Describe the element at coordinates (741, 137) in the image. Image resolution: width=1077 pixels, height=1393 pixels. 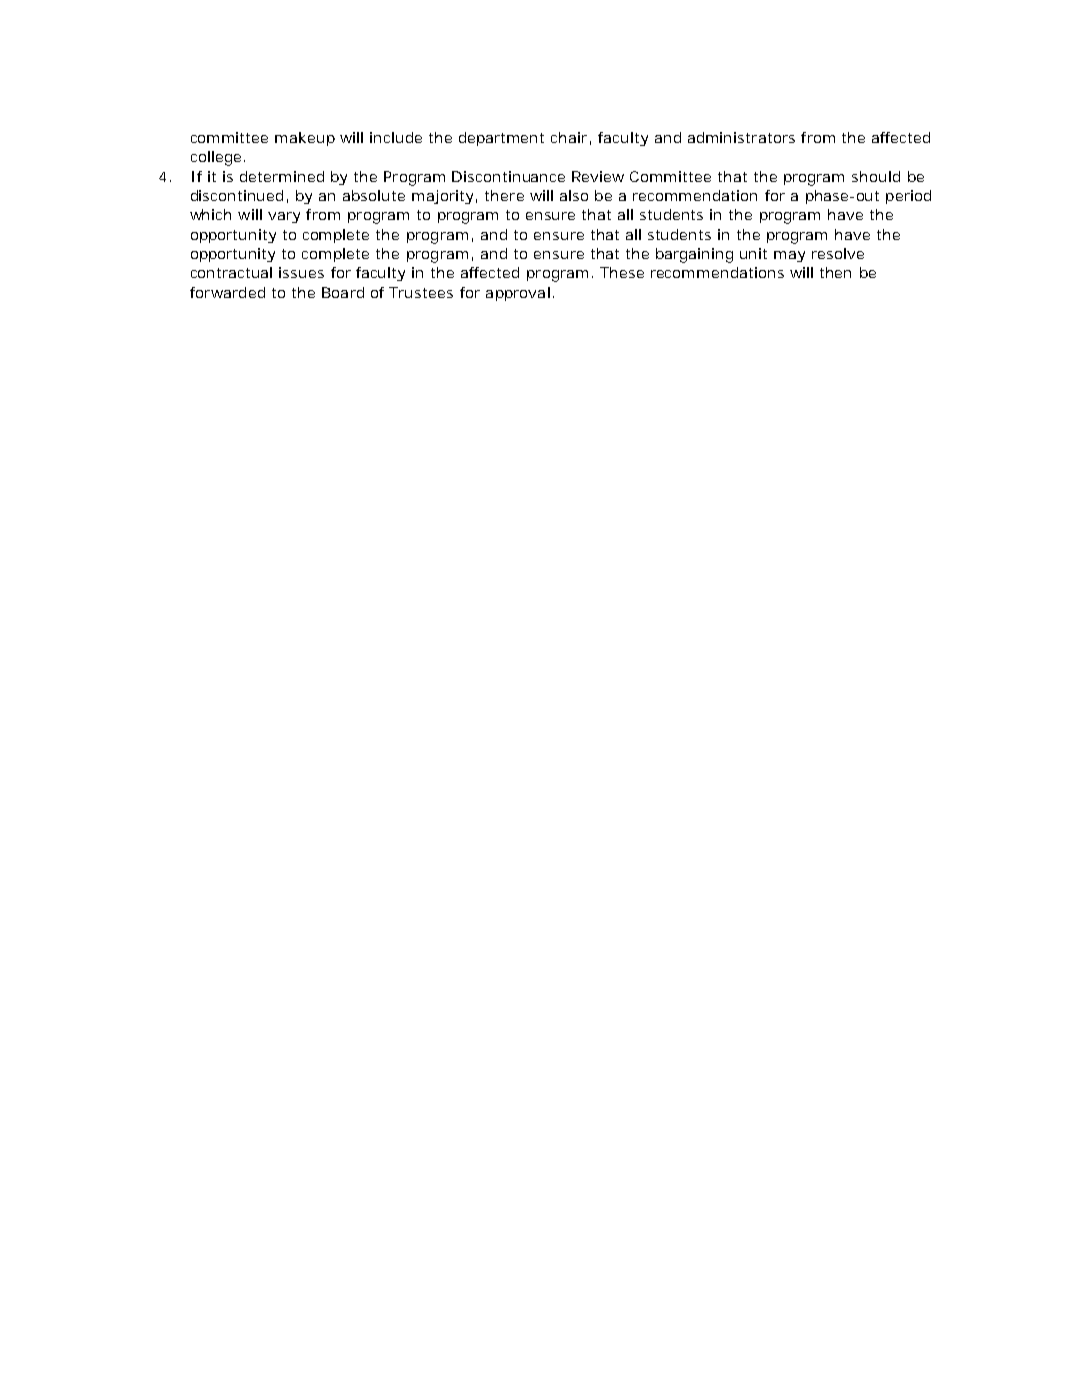
I see `administrators` at that location.
